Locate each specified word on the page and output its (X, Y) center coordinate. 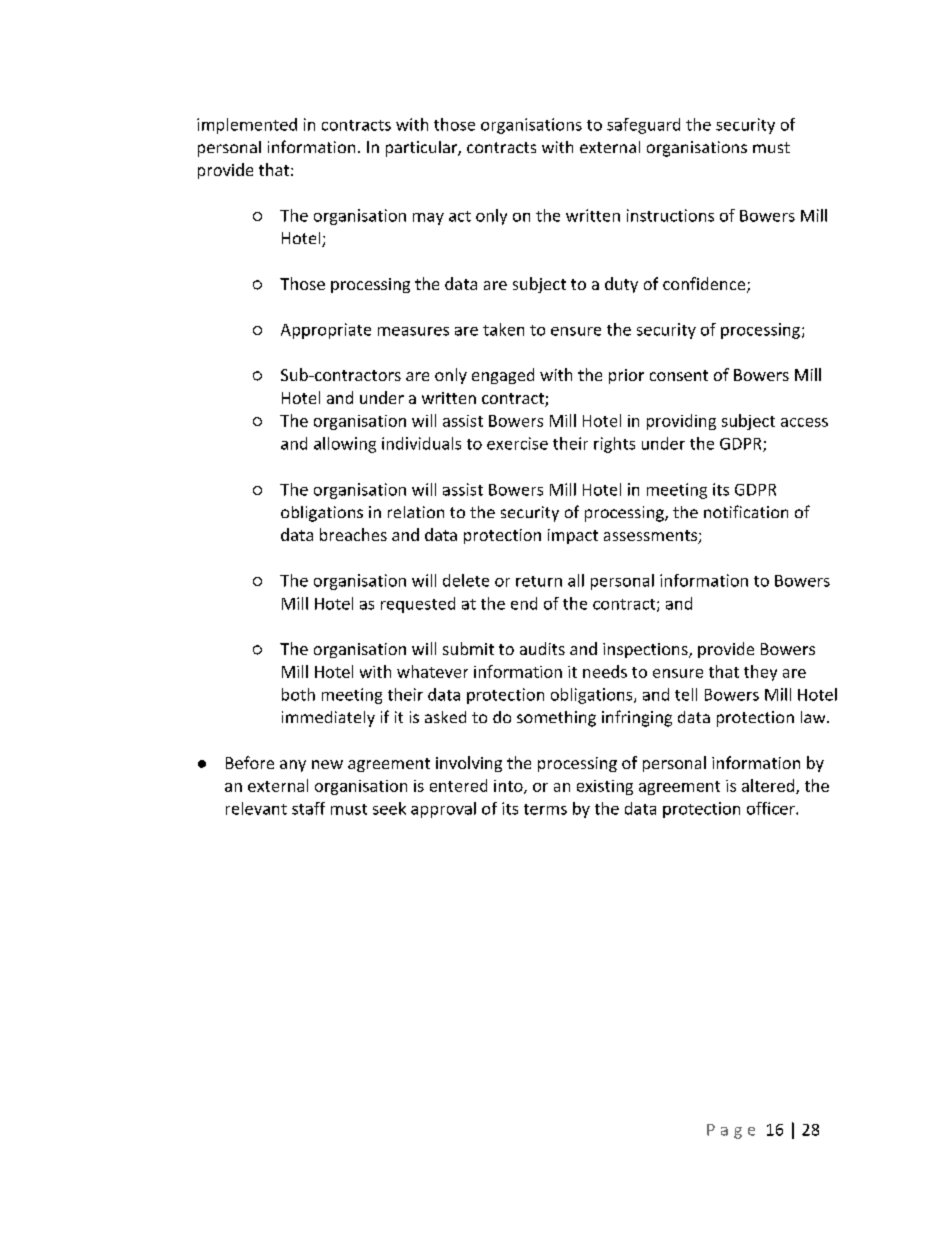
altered (769, 786)
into (509, 787)
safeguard (643, 126)
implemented (247, 126)
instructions (670, 215)
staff (308, 808)
